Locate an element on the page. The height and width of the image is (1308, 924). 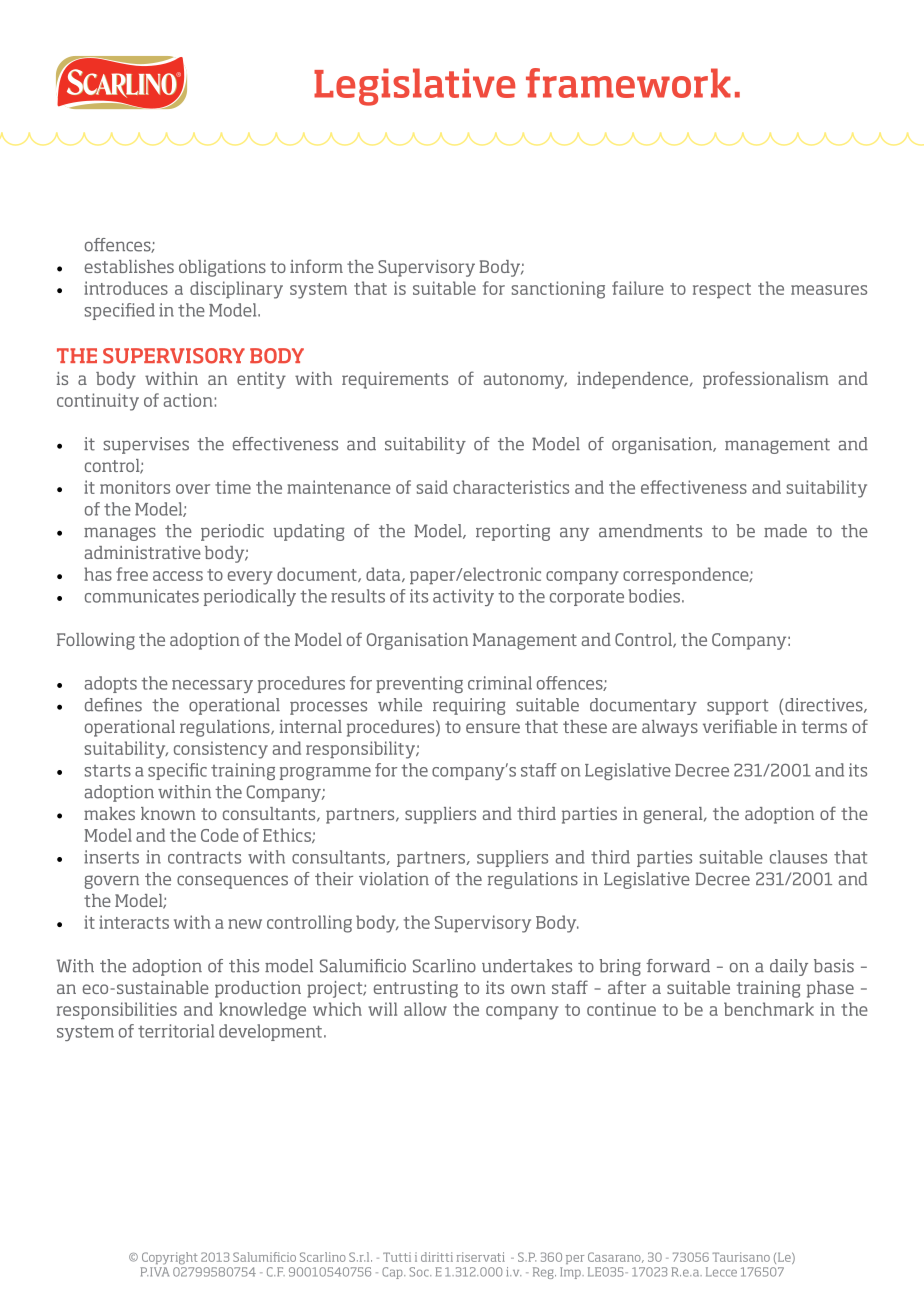
necessary is located at coordinates (212, 686).
